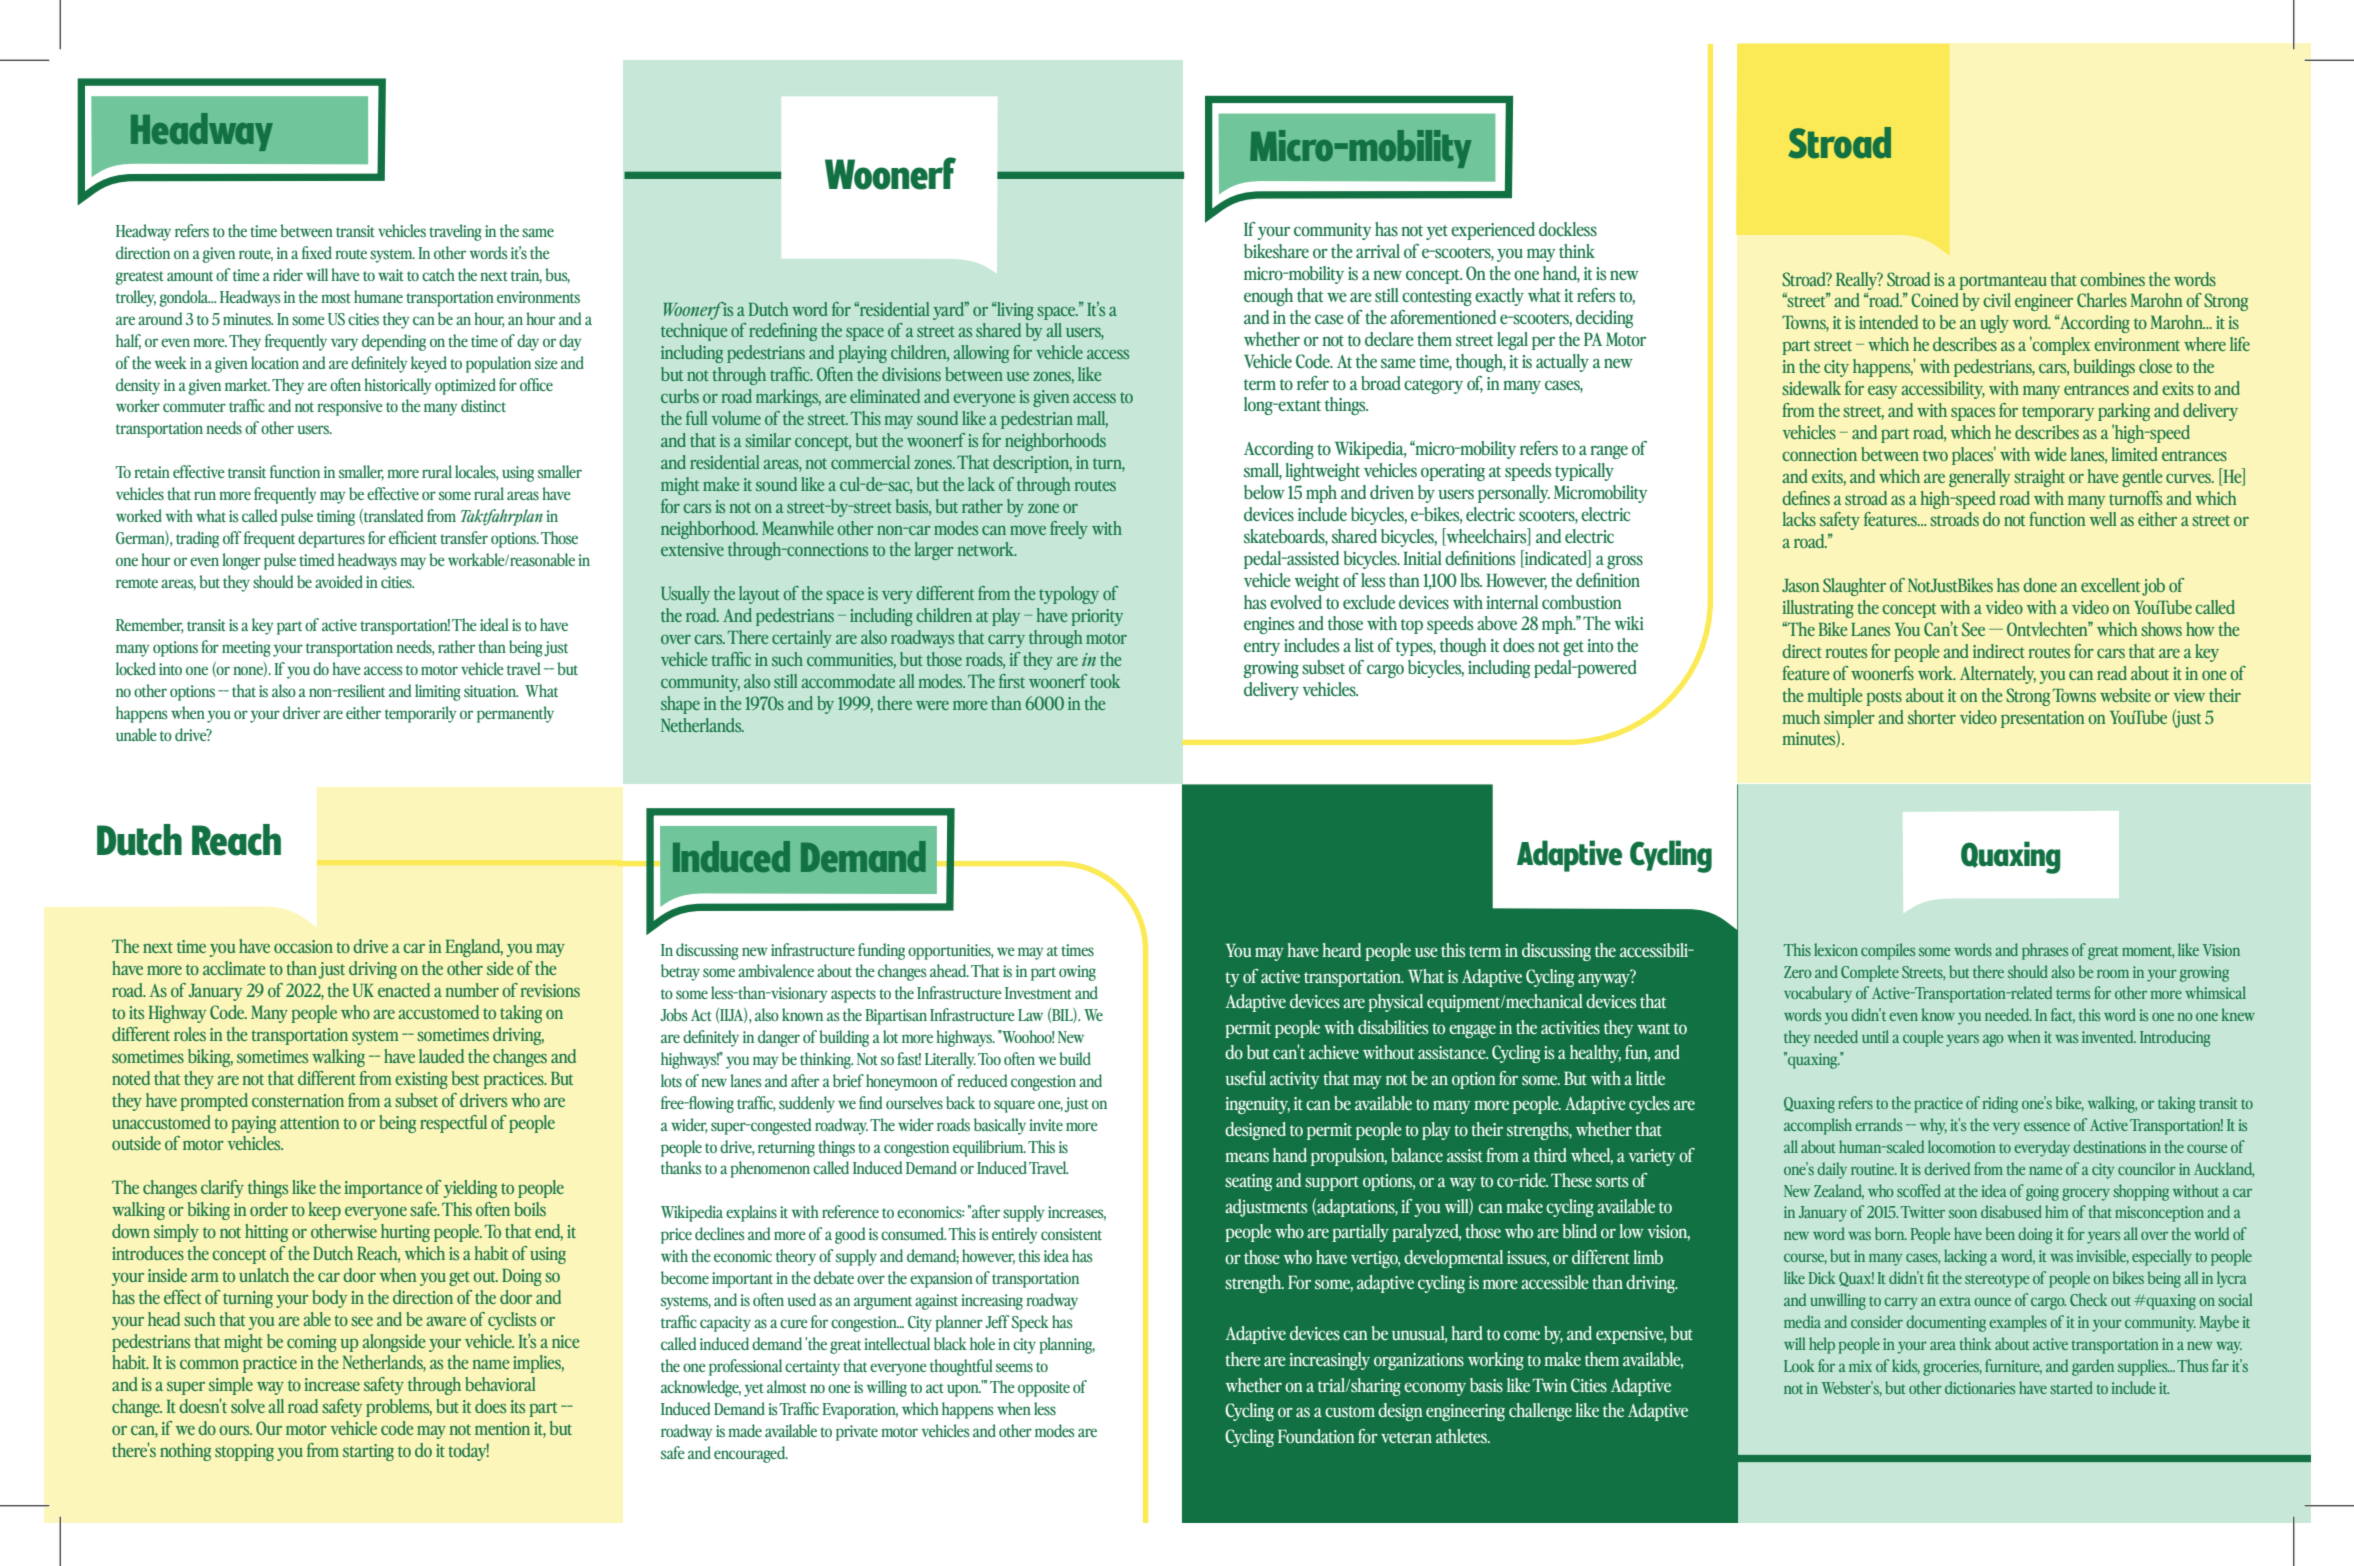 This screenshot has width=2354, height=1566. I want to click on problems, so click(399, 1408).
